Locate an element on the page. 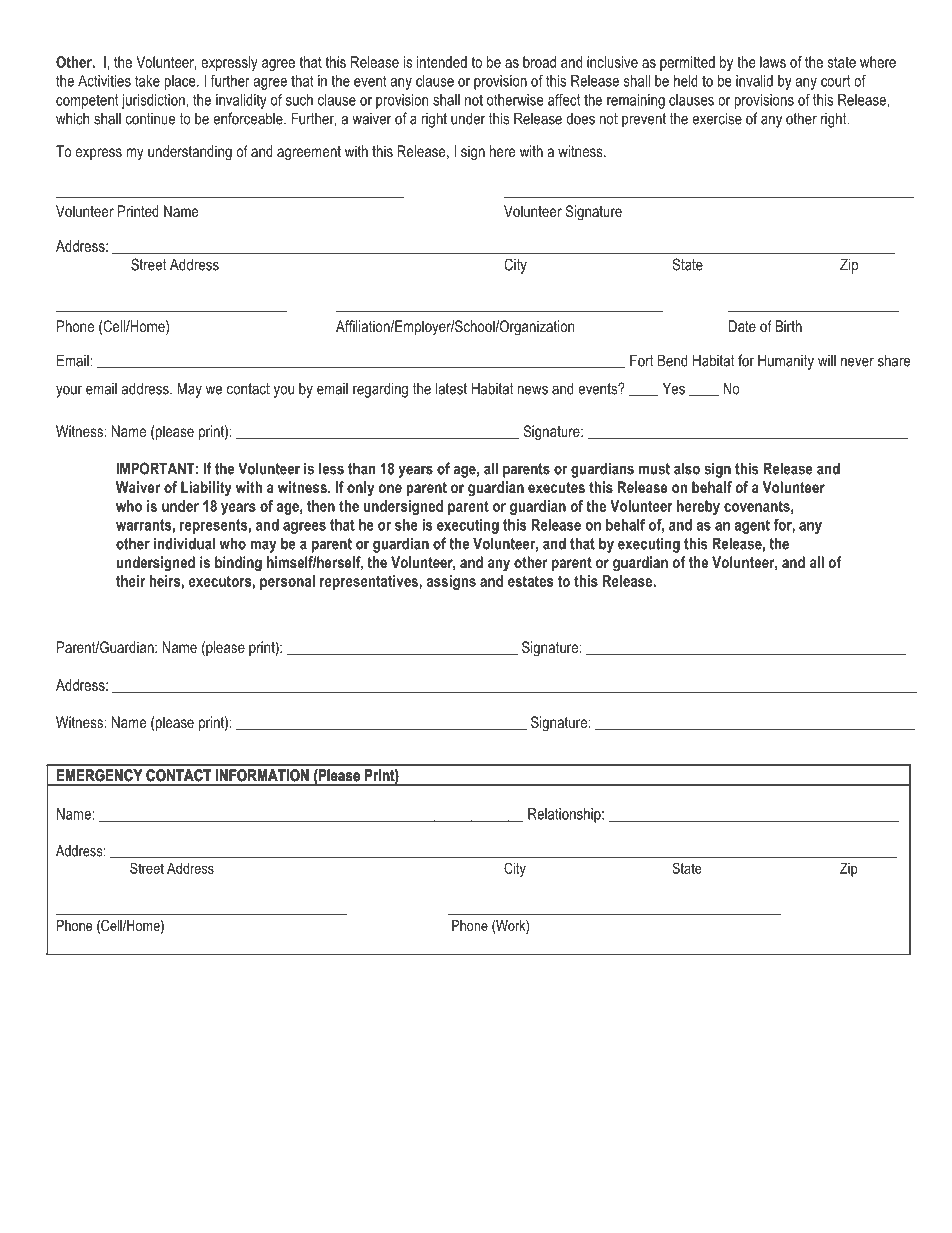  your is located at coordinates (69, 391).
